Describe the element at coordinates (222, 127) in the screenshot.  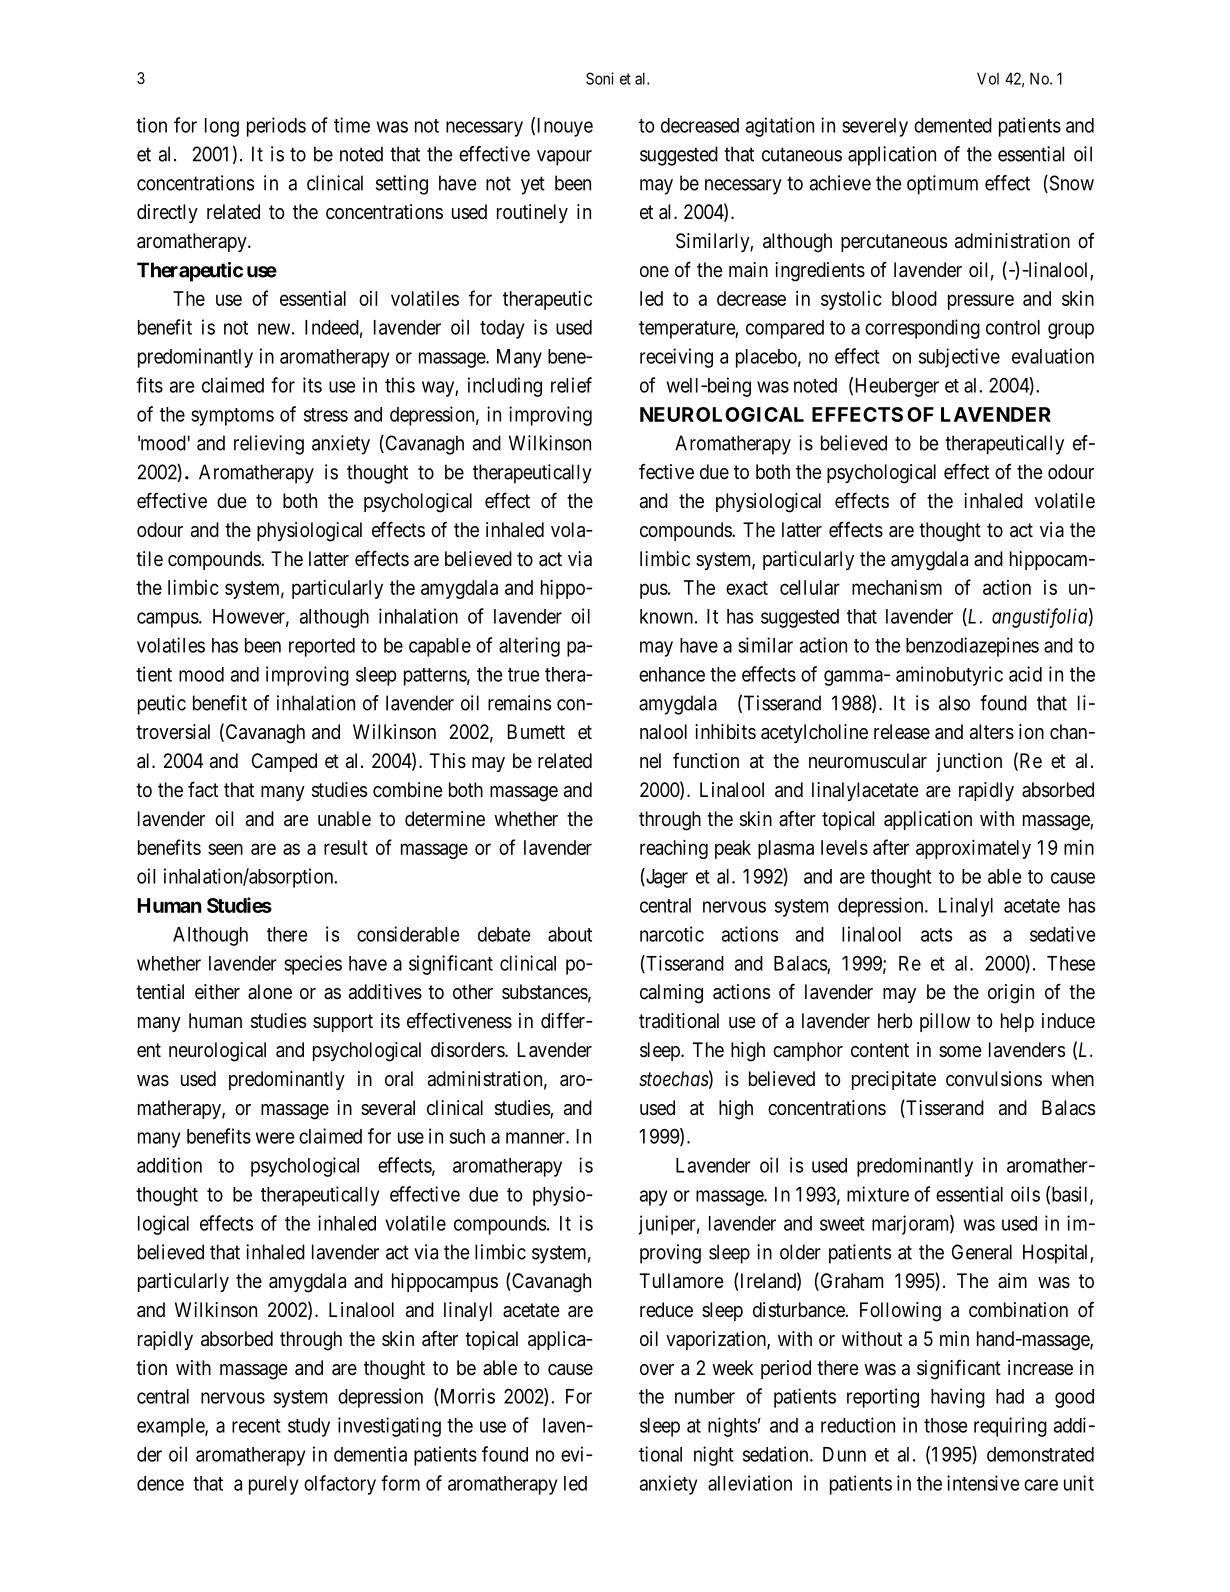
I see `long` at that location.
